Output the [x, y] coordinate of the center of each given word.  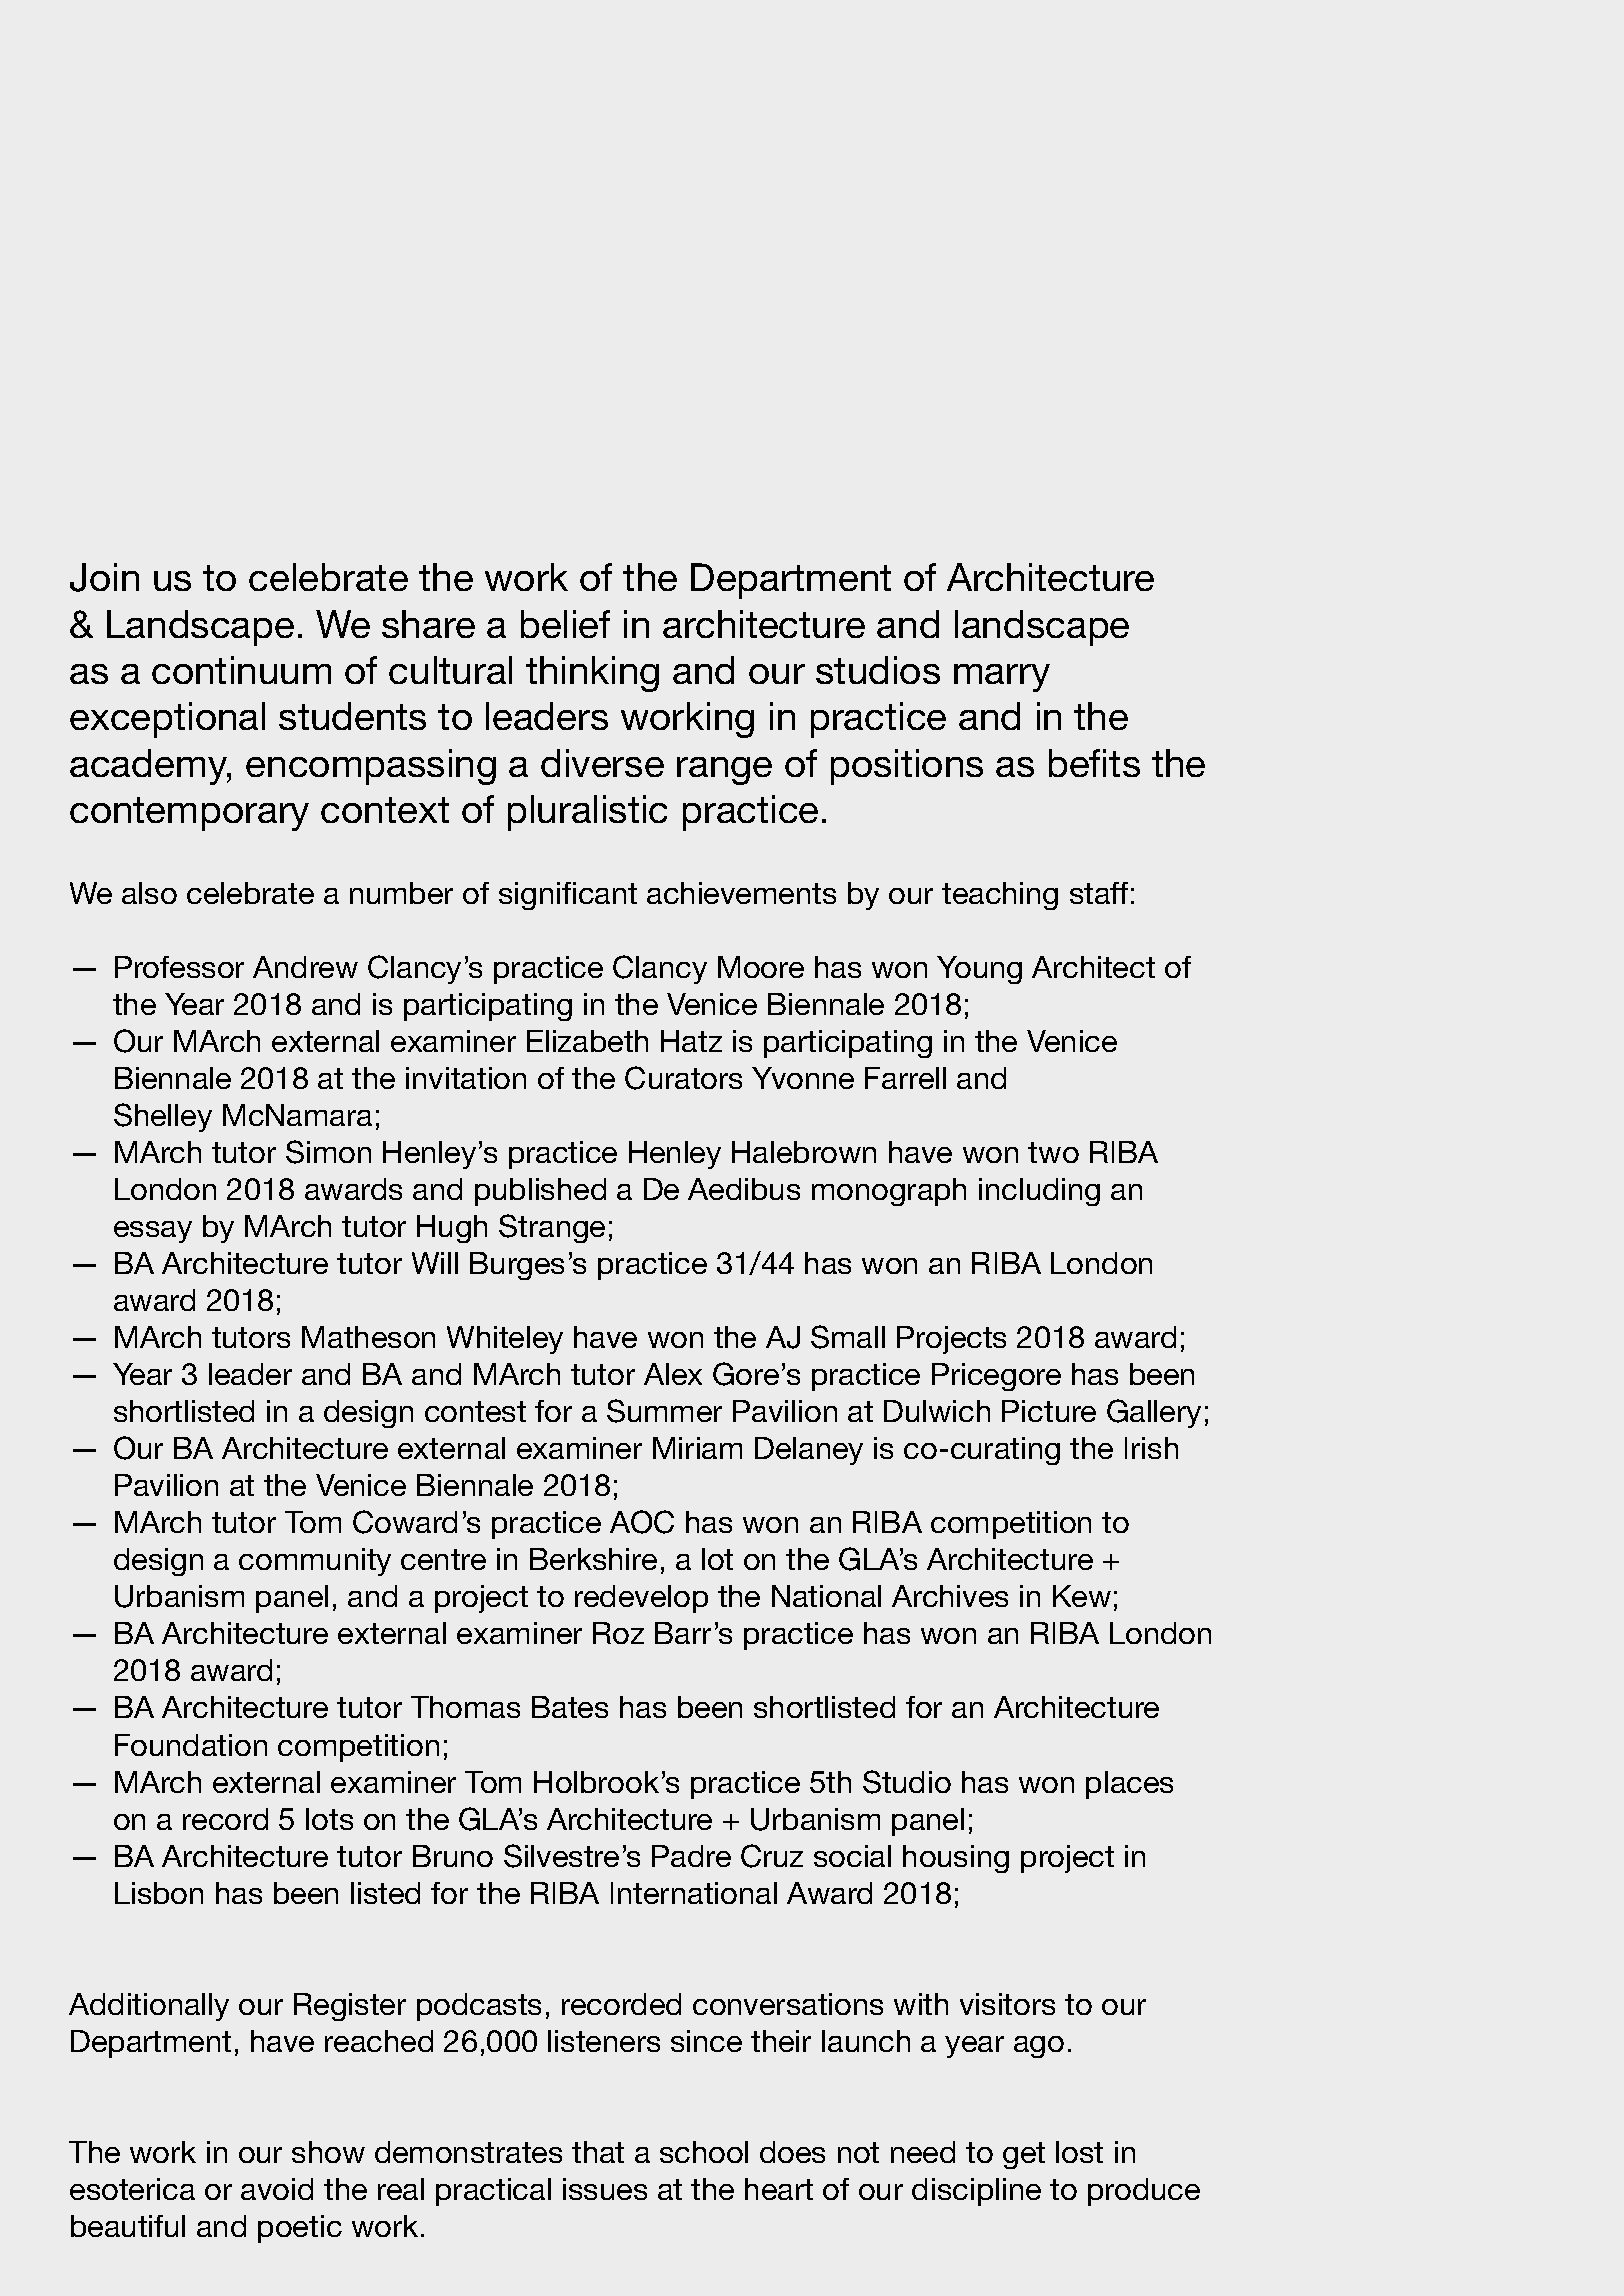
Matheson [368, 1337]
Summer [664, 1411]
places [1129, 1785]
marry [1002, 678]
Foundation [191, 1745]
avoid [277, 2189]
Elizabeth [587, 1041]
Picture [1049, 1411]
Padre [691, 1856]
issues [605, 2189]
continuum [241, 670]
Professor [179, 967]
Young [979, 970]
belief [565, 624]
